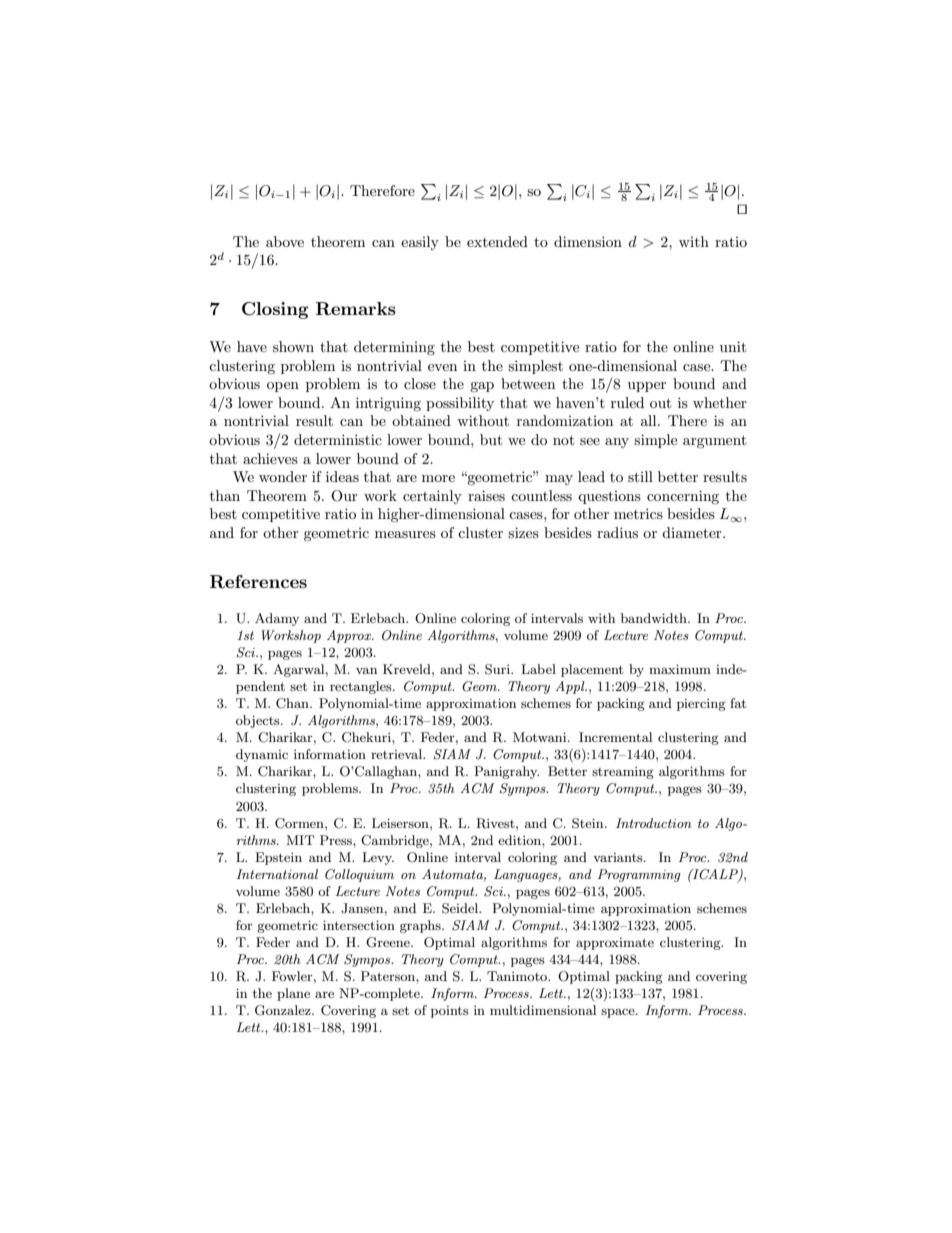 The height and width of the screenshot is (1233, 952). What do you see at coordinates (497, 241) in the screenshot?
I see `extended` at bounding box center [497, 241].
